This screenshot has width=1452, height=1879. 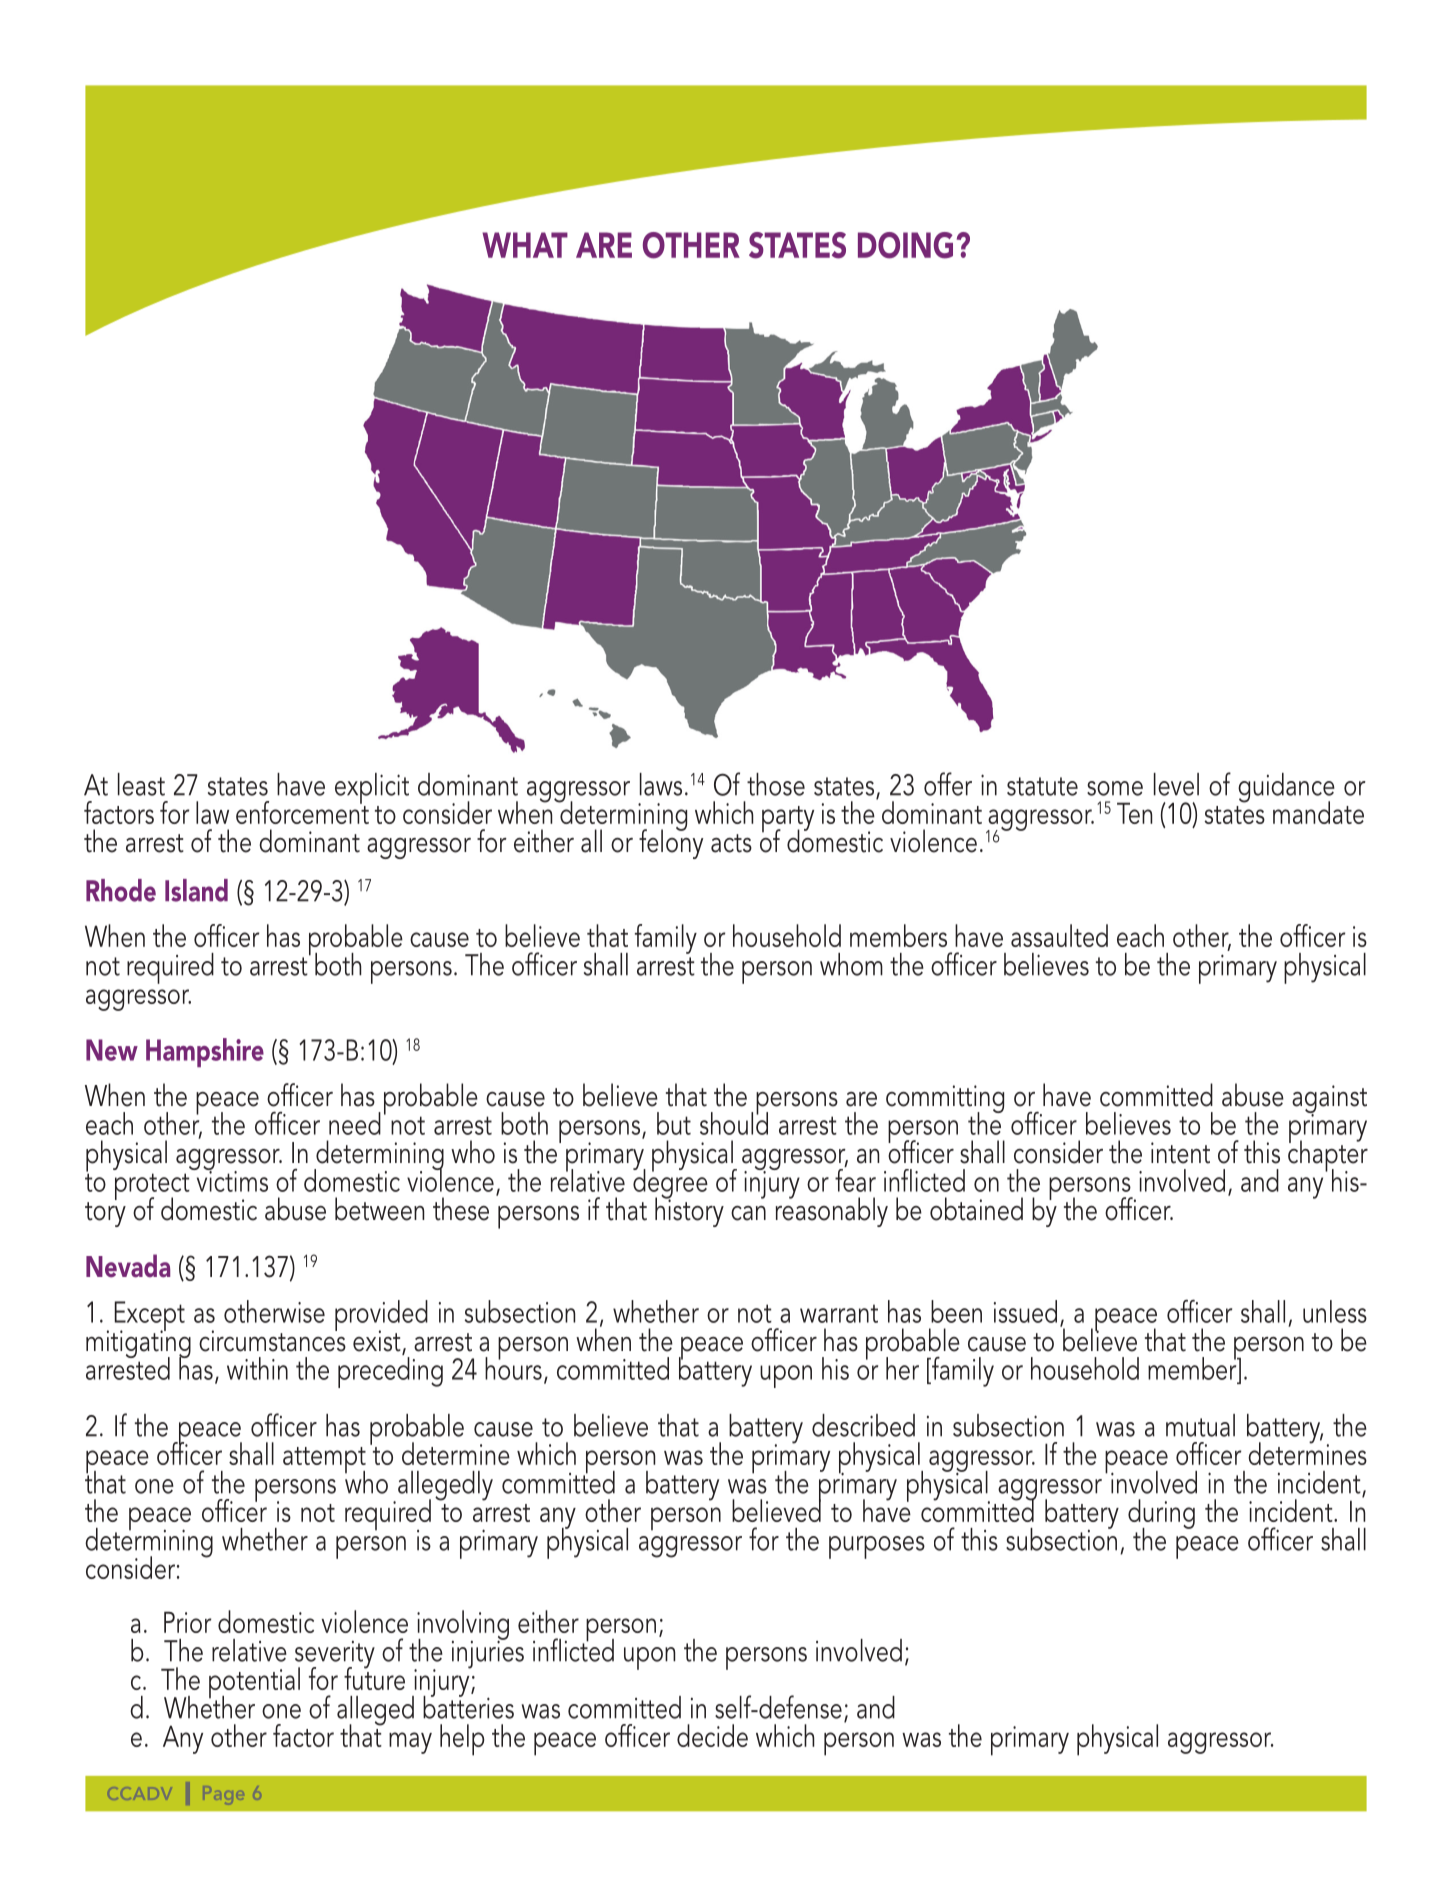 What do you see at coordinates (1180, 1153) in the screenshot?
I see `intent` at bounding box center [1180, 1153].
